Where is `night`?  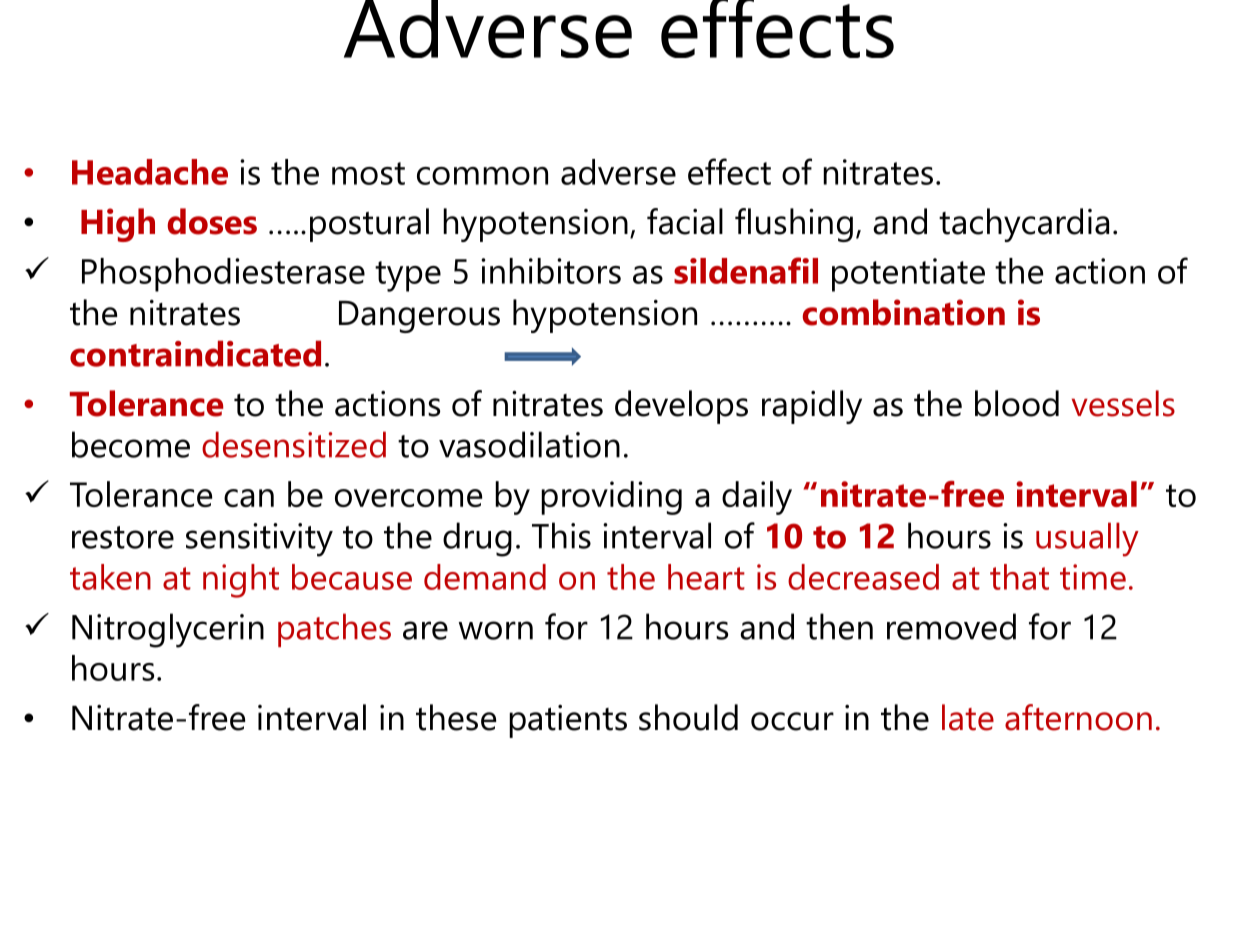 night is located at coordinates (241, 581).
